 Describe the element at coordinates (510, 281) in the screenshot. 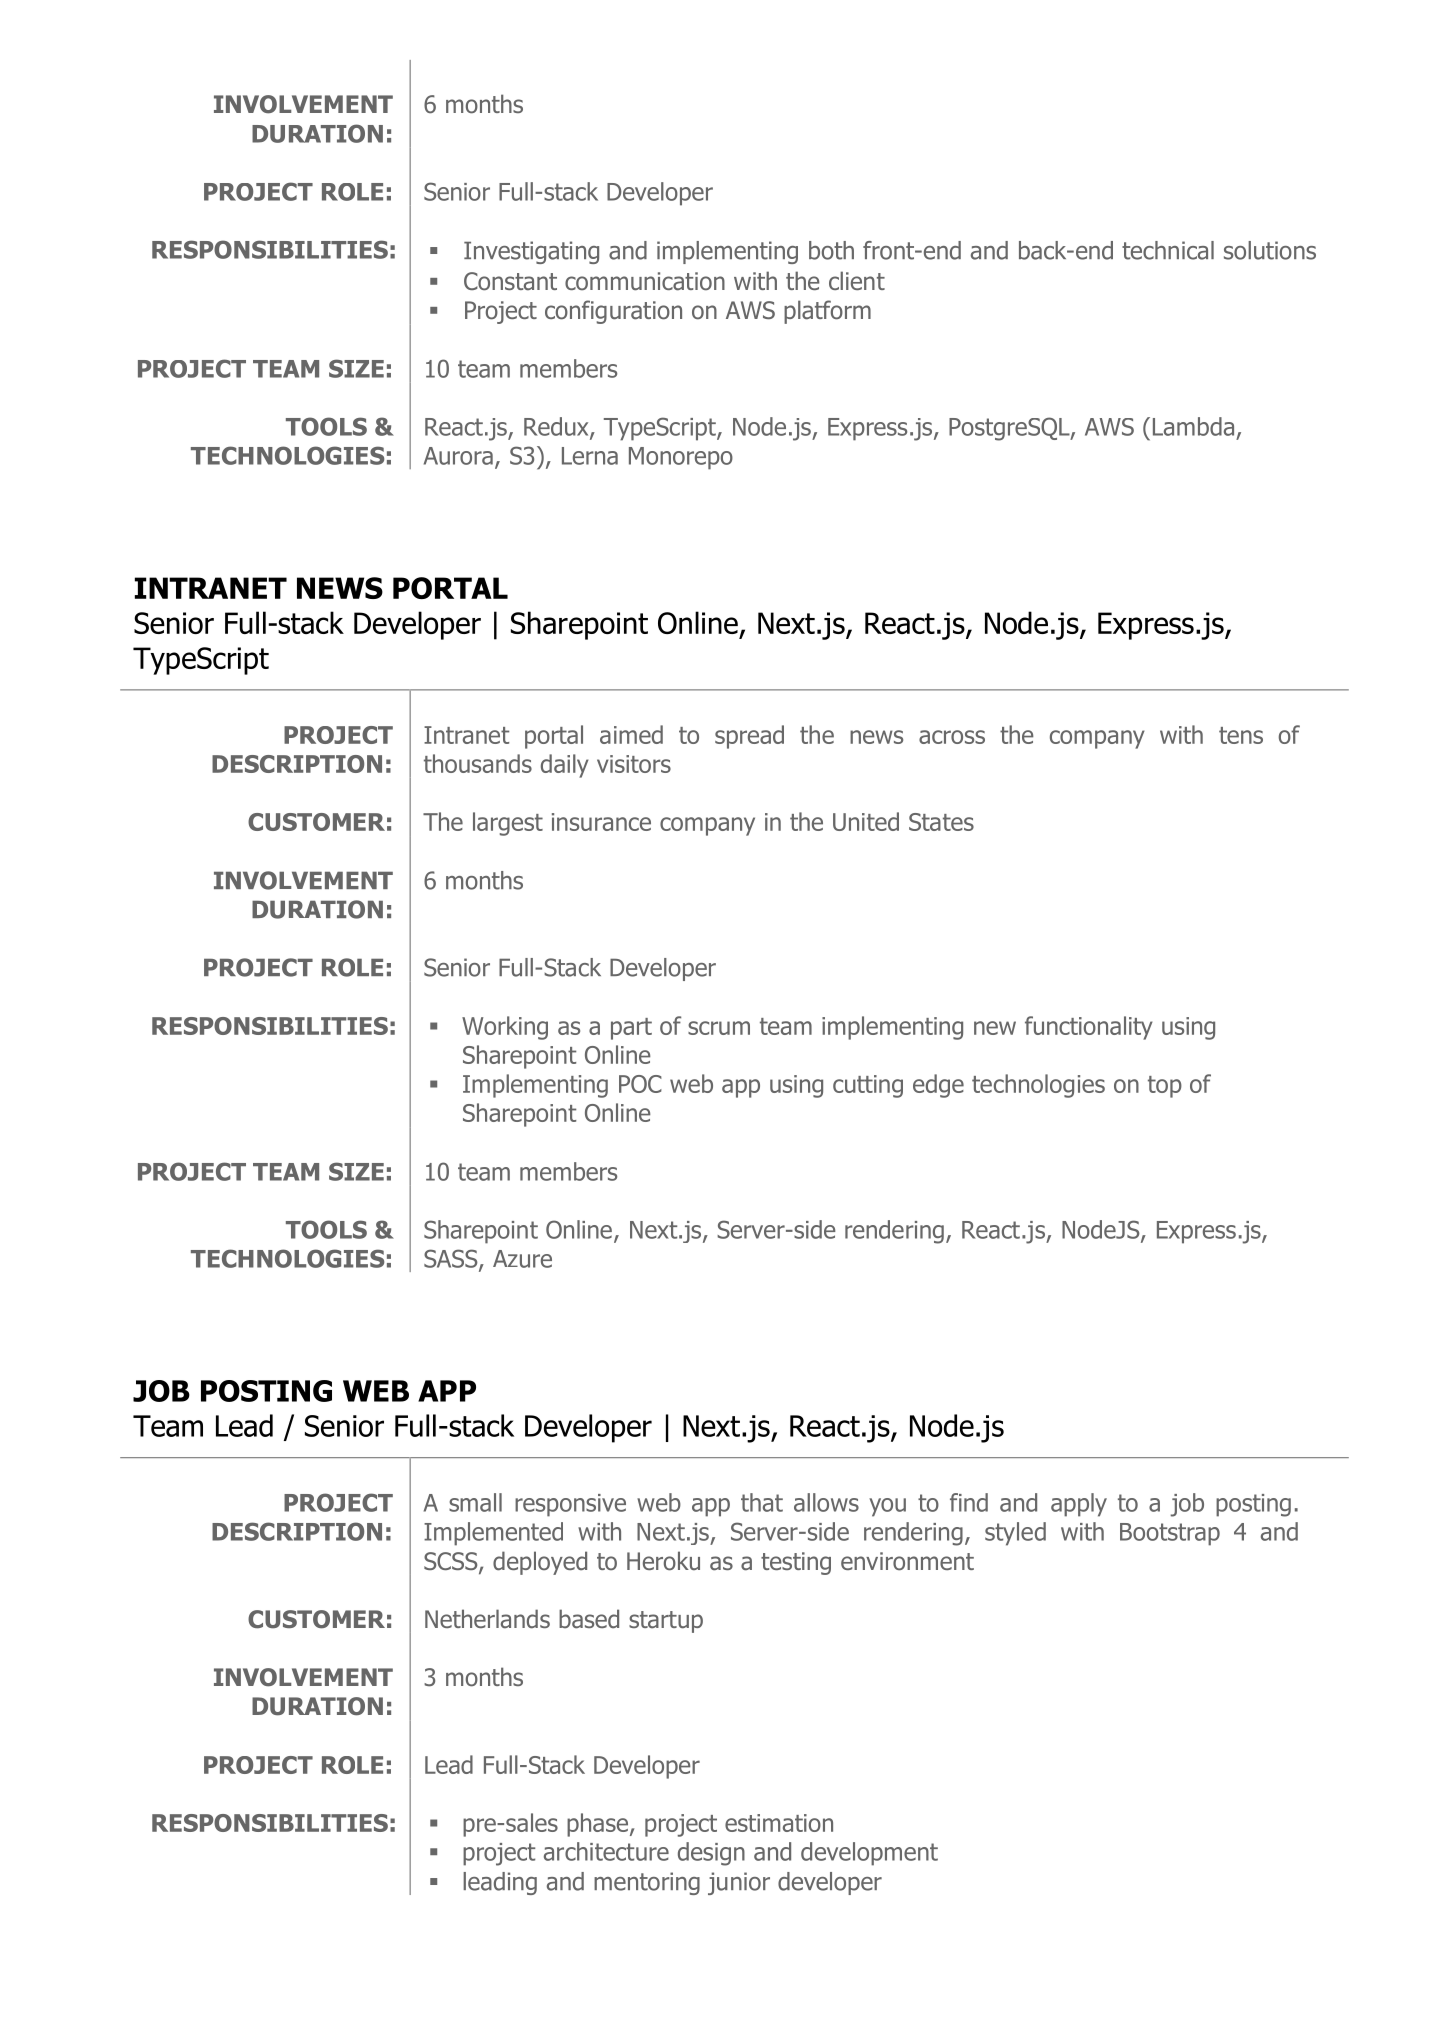

I see `Constant` at that location.
